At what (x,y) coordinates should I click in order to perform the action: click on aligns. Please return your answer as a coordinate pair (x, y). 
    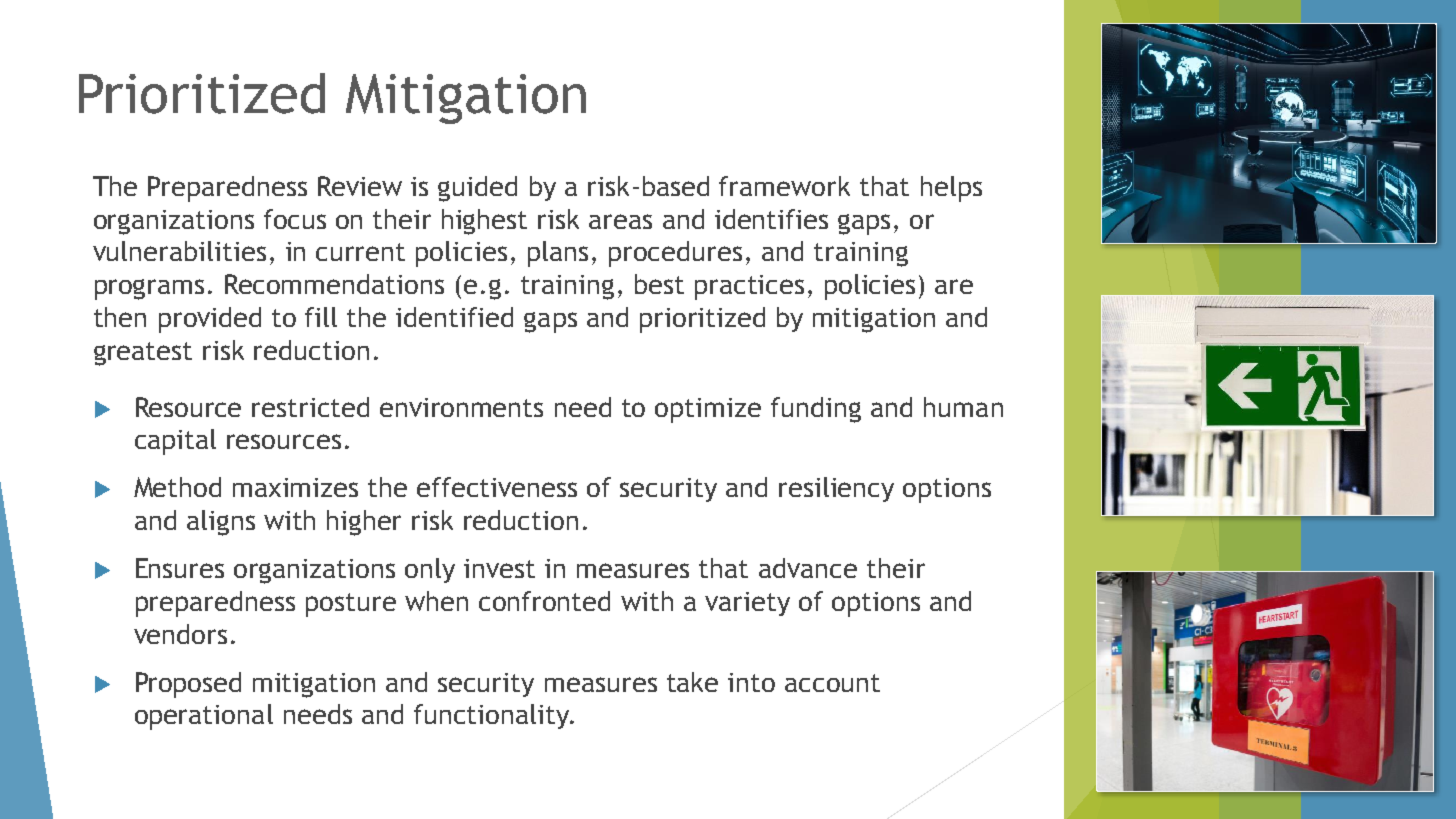
    Looking at the image, I should click on (221, 523).
